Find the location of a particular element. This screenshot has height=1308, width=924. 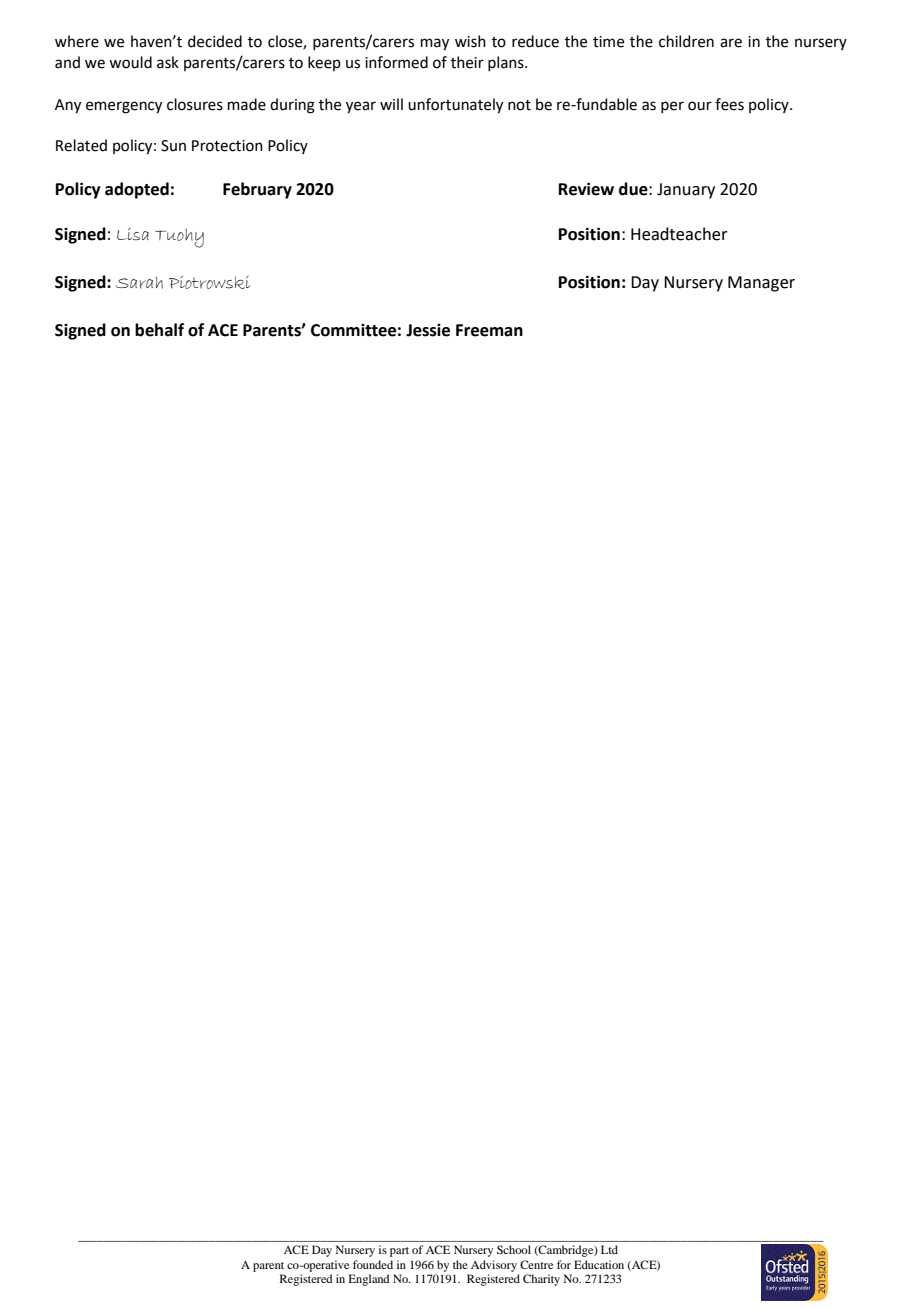

behalf is located at coordinates (159, 330).
